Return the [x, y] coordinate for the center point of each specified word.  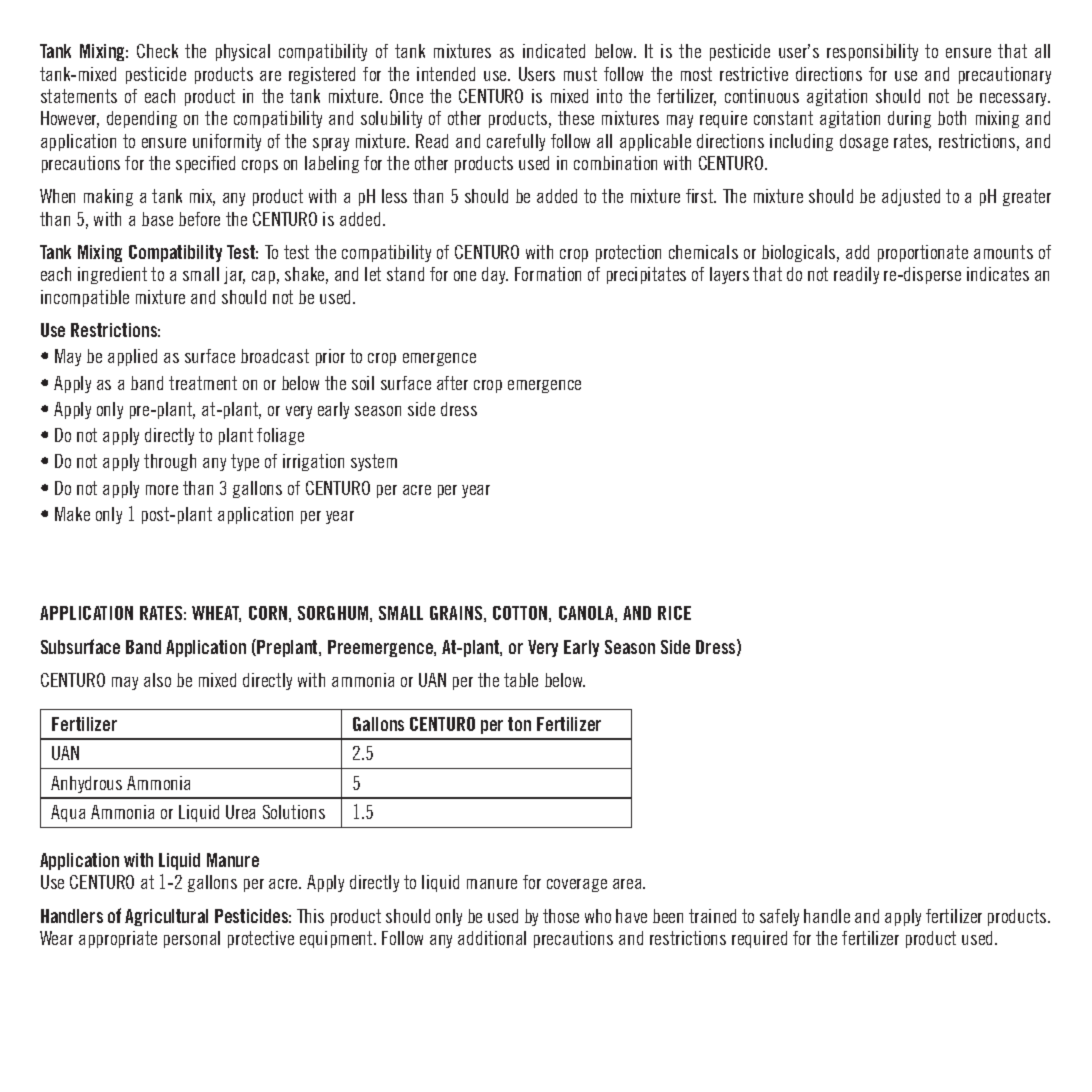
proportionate [923, 253]
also [157, 680]
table [521, 680]
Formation [548, 274]
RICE [674, 613]
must [580, 74]
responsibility [872, 52]
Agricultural [166, 917]
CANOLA [587, 614]
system [374, 462]
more [162, 490]
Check [157, 51]
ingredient [112, 275]
